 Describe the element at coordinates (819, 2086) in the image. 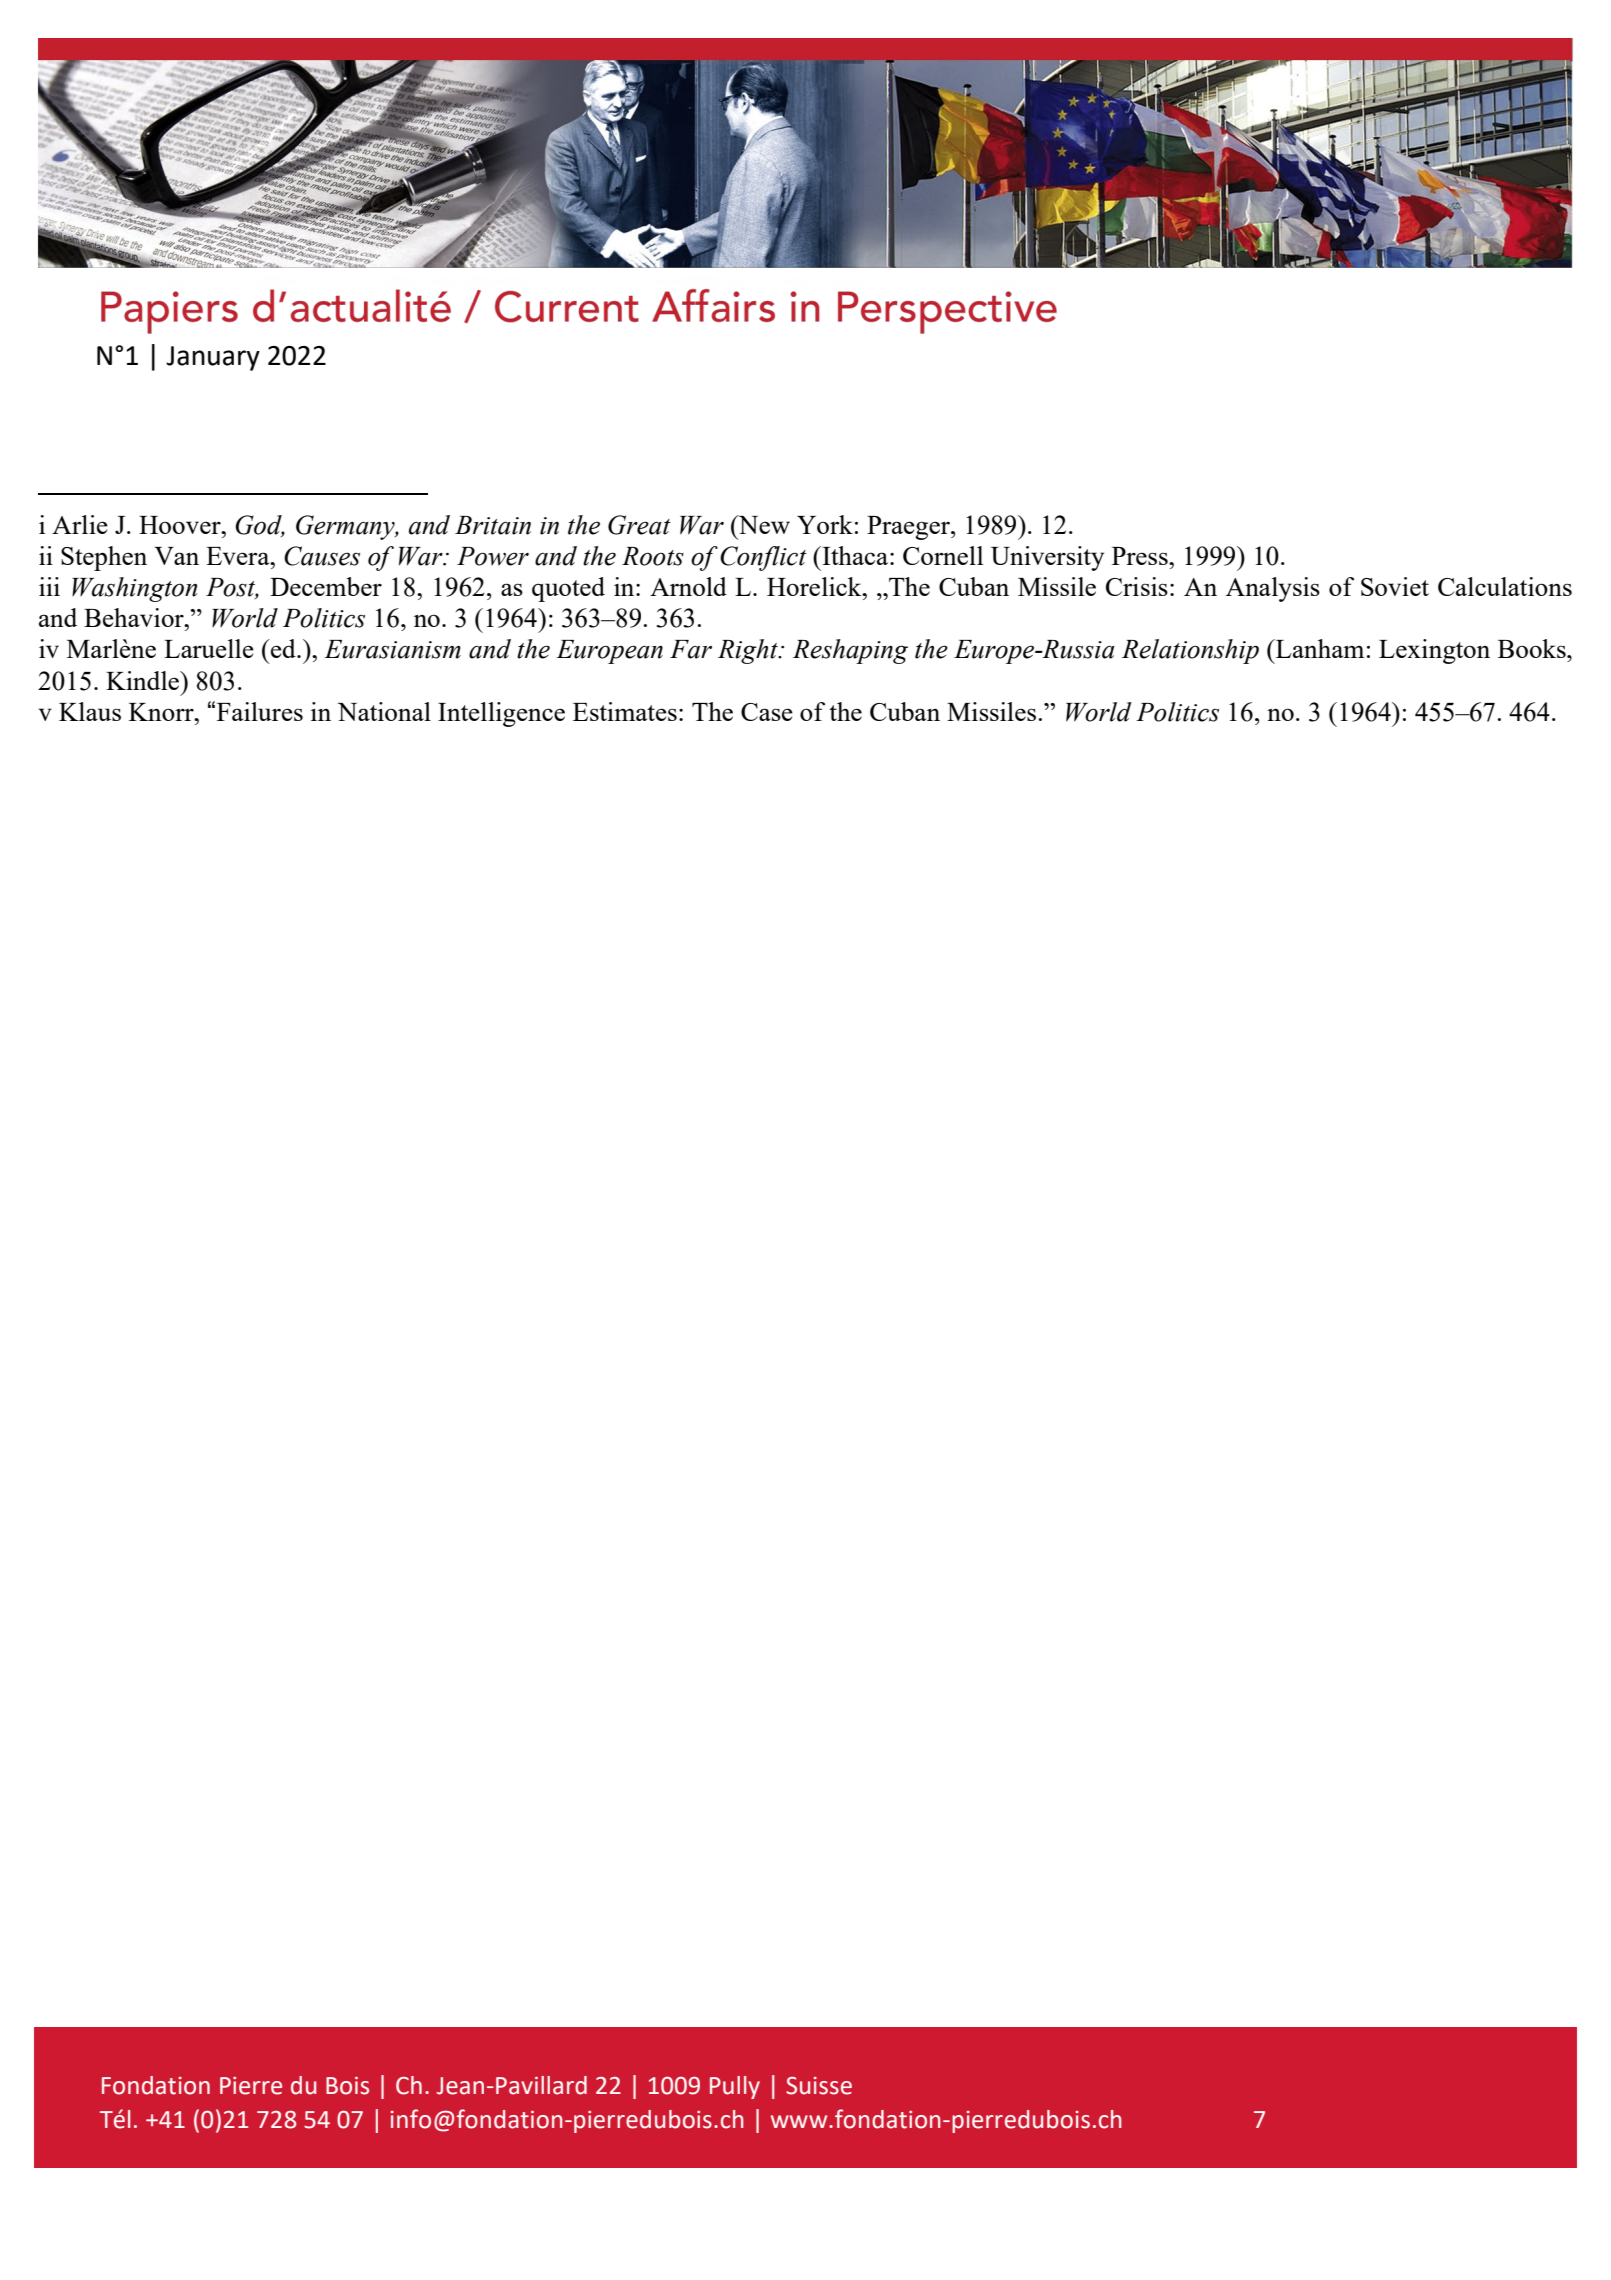

I see `Suisse` at that location.
